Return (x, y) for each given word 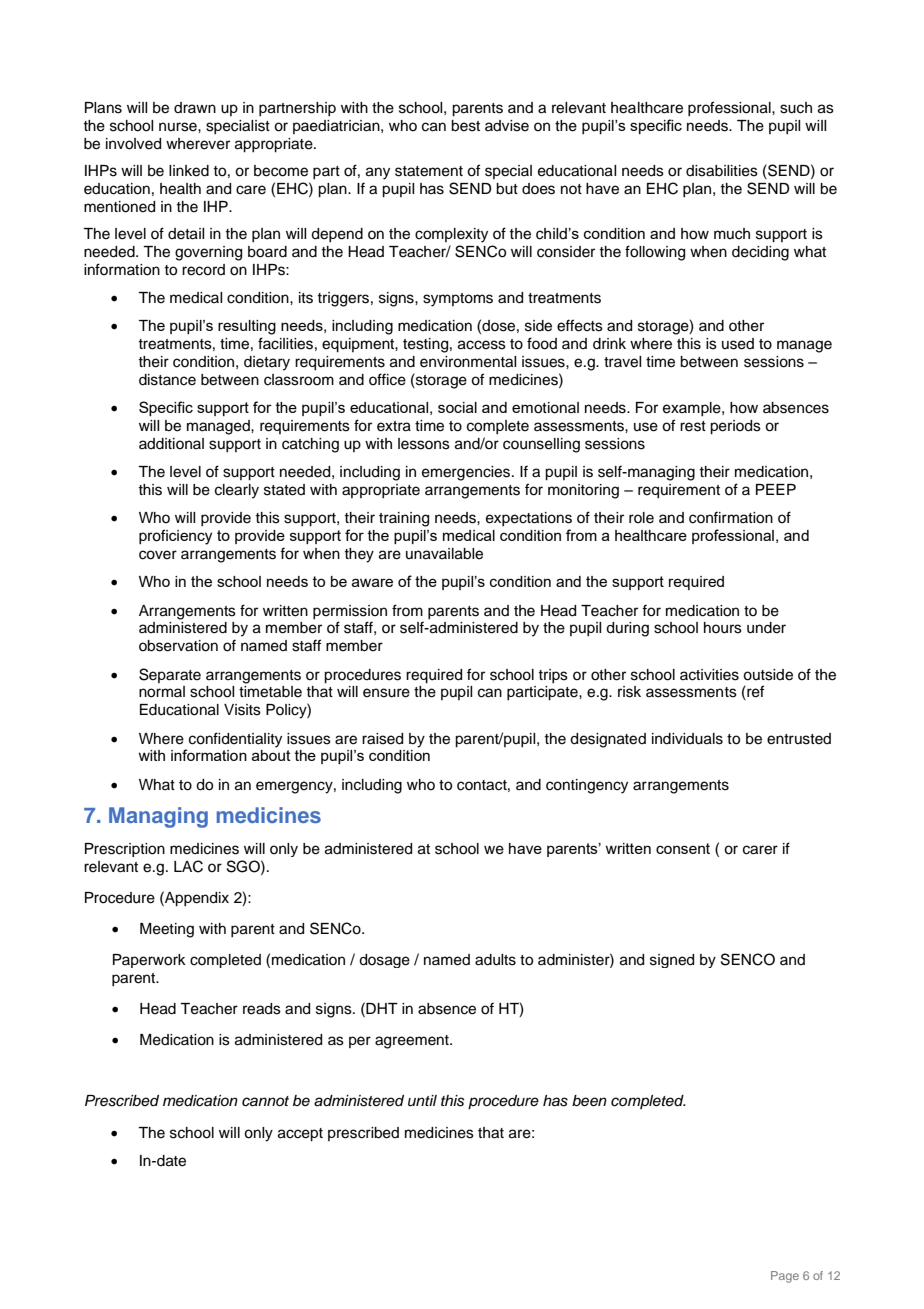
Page (785, 1277)
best (465, 126)
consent (683, 848)
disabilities (722, 171)
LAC (188, 866)
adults (495, 960)
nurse (179, 127)
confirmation (731, 517)
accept (300, 1135)
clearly (237, 491)
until (422, 1101)
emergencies (467, 473)
